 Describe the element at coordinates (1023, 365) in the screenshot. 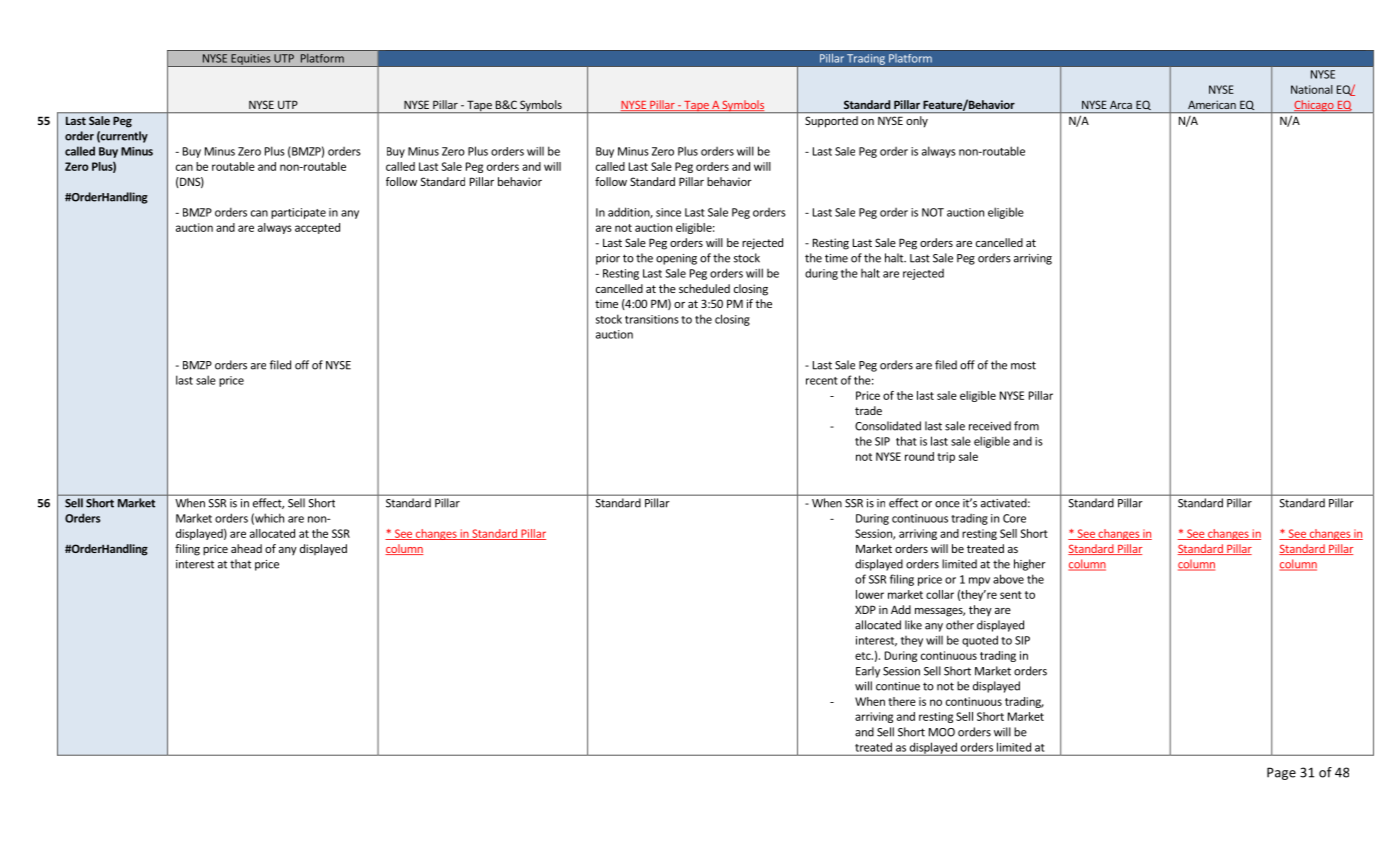

I see `most` at that location.
